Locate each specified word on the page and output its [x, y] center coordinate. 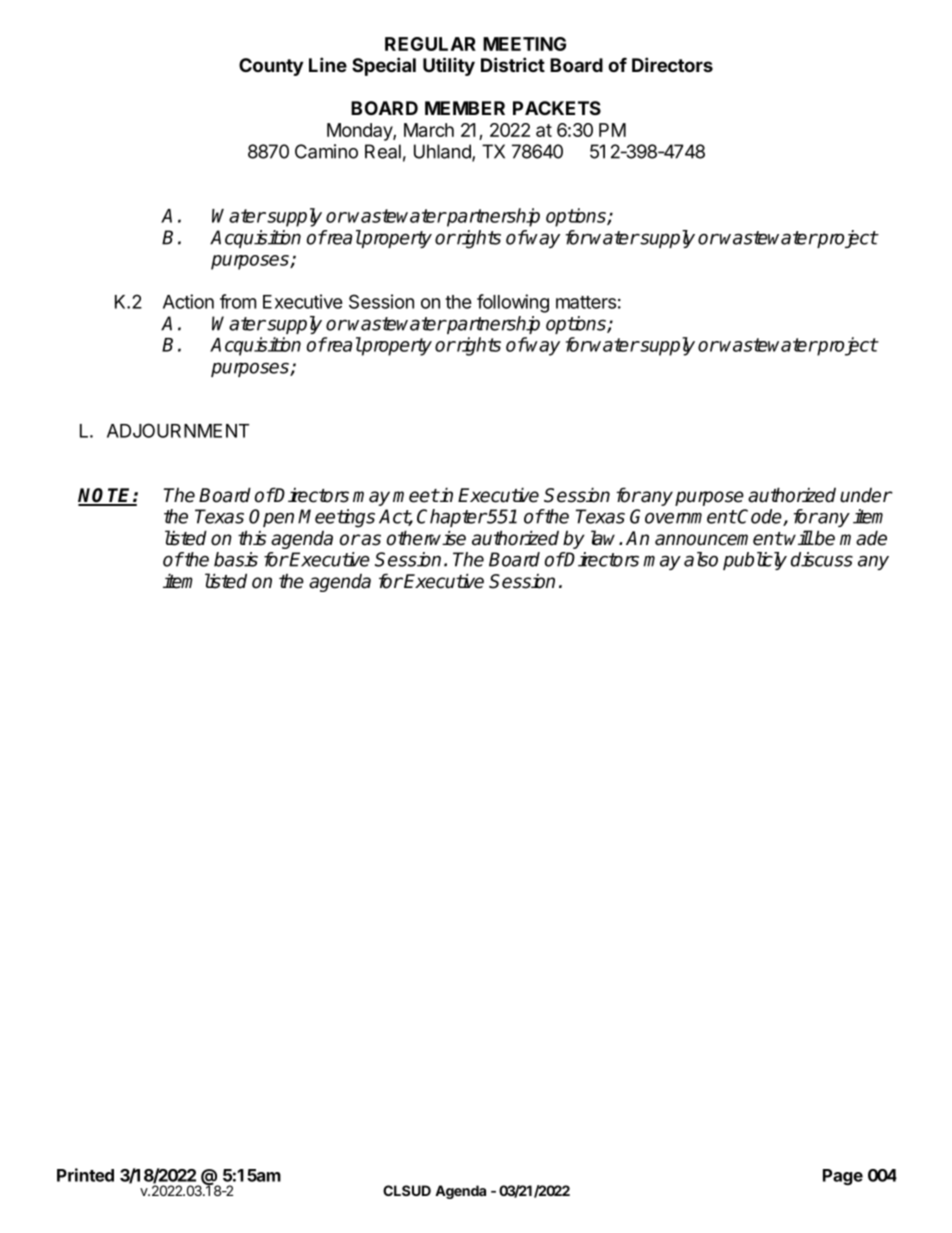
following [513, 303]
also [701, 559]
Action [188, 301]
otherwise [426, 538]
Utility [449, 66]
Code [760, 517]
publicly [755, 561]
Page [843, 1177]
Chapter [452, 518]
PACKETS [557, 108]
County [271, 67]
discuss [822, 559]
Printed [85, 1175]
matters [586, 302]
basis [236, 559]
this [252, 538]
